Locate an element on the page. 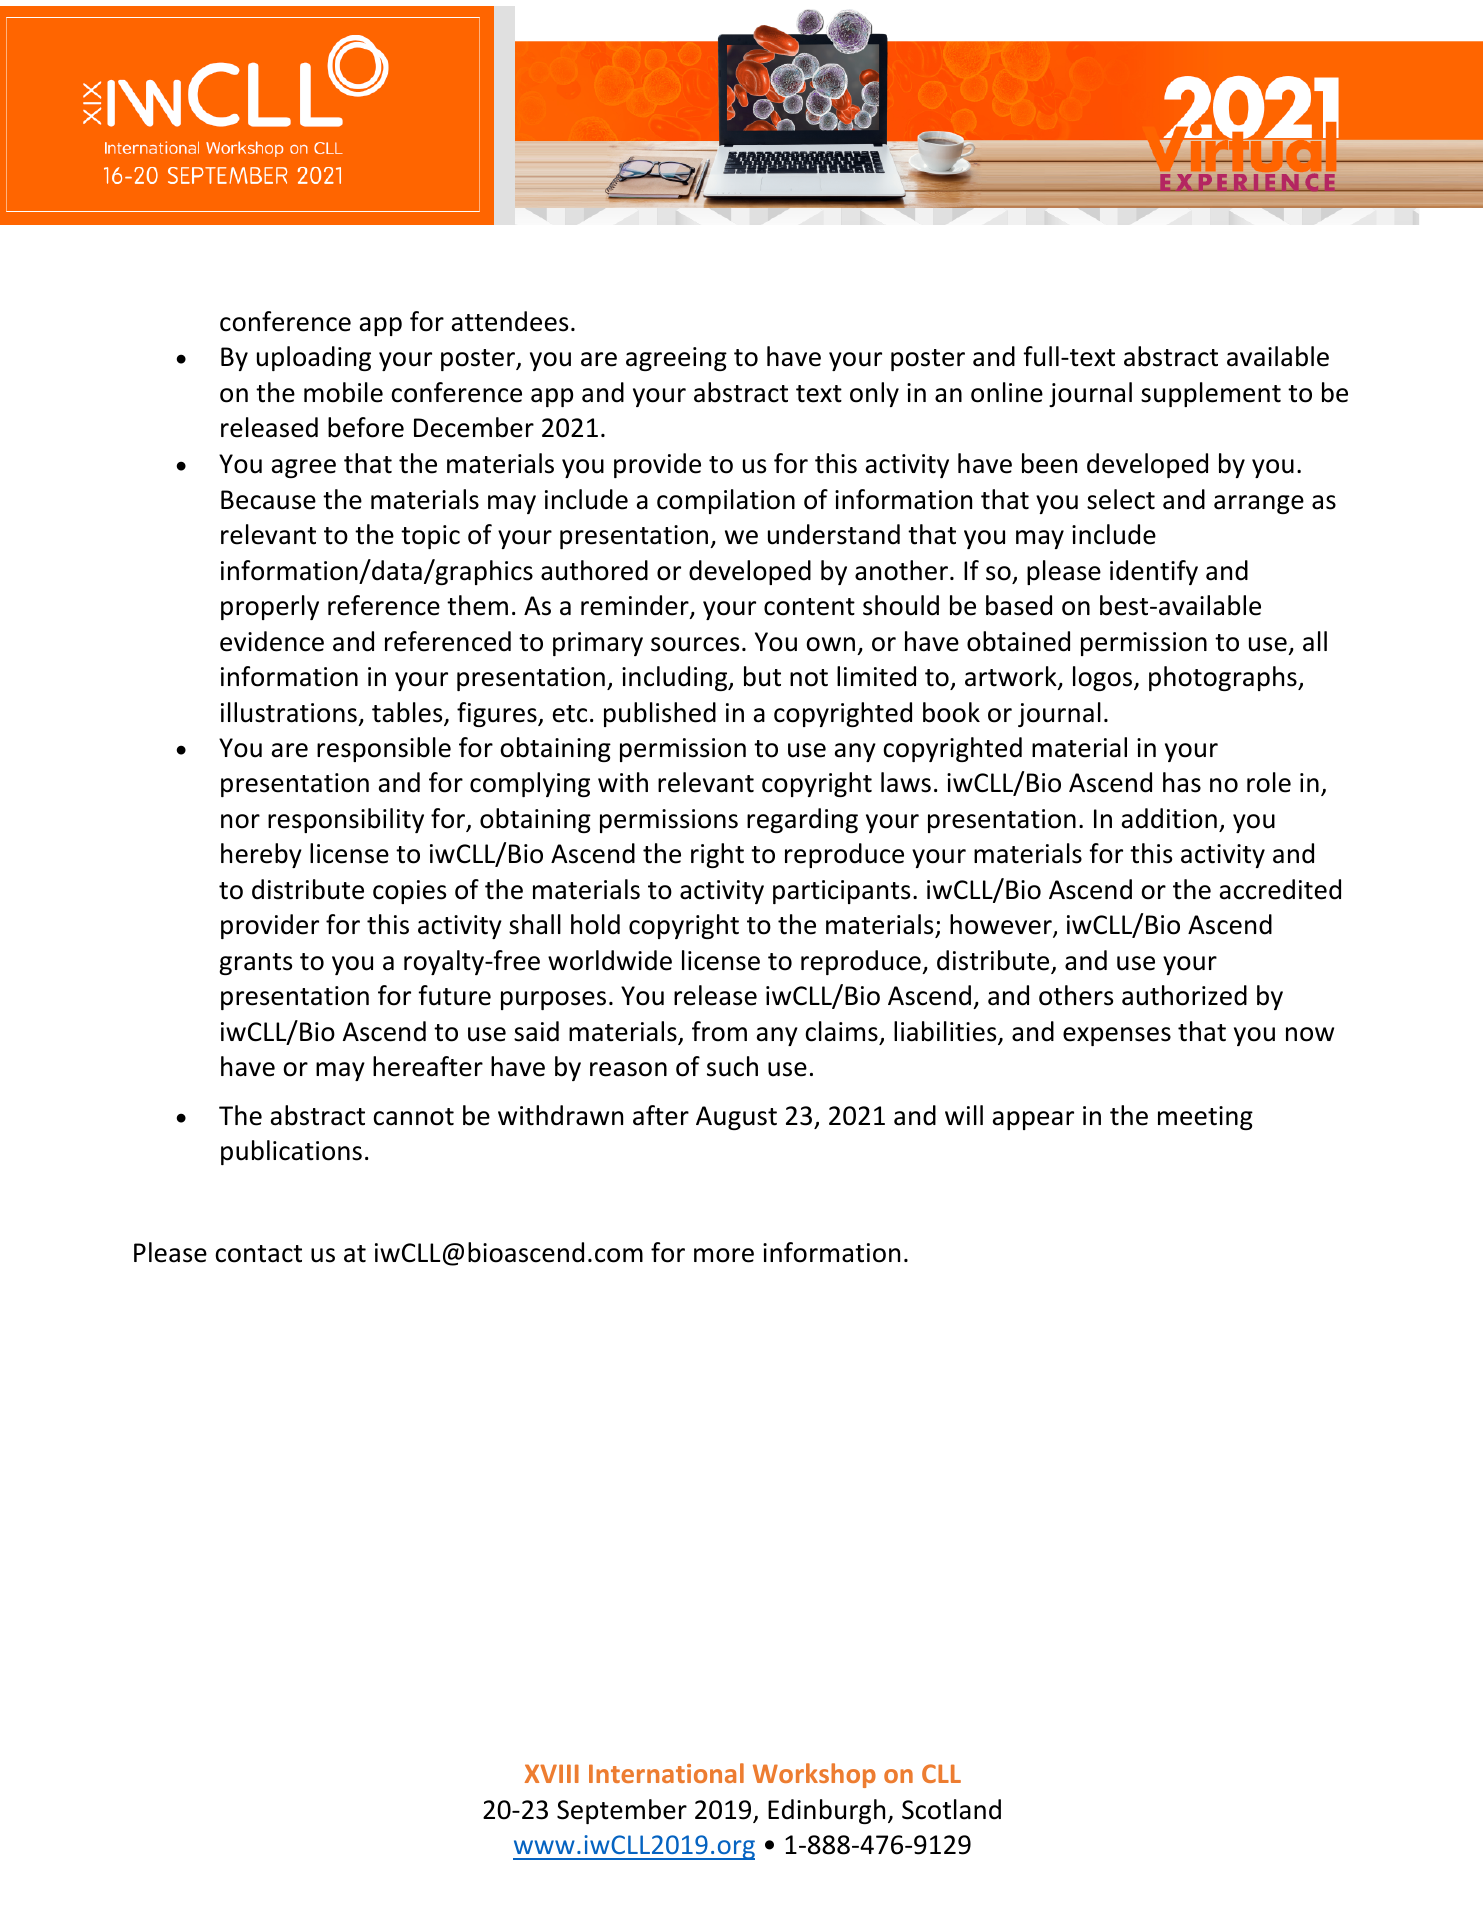  Workshop is located at coordinates (814, 1775).
